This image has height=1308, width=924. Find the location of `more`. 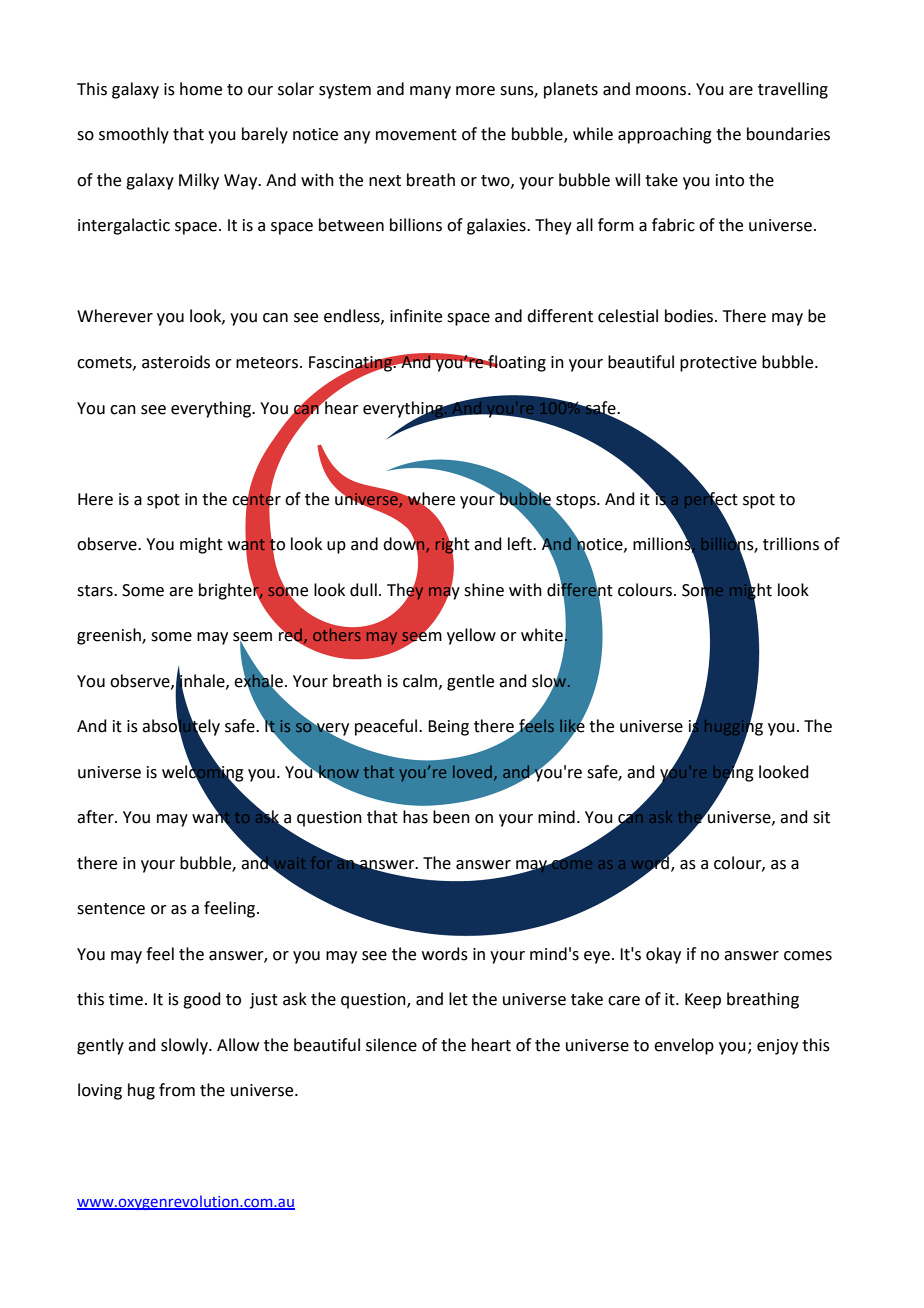

more is located at coordinates (475, 91).
